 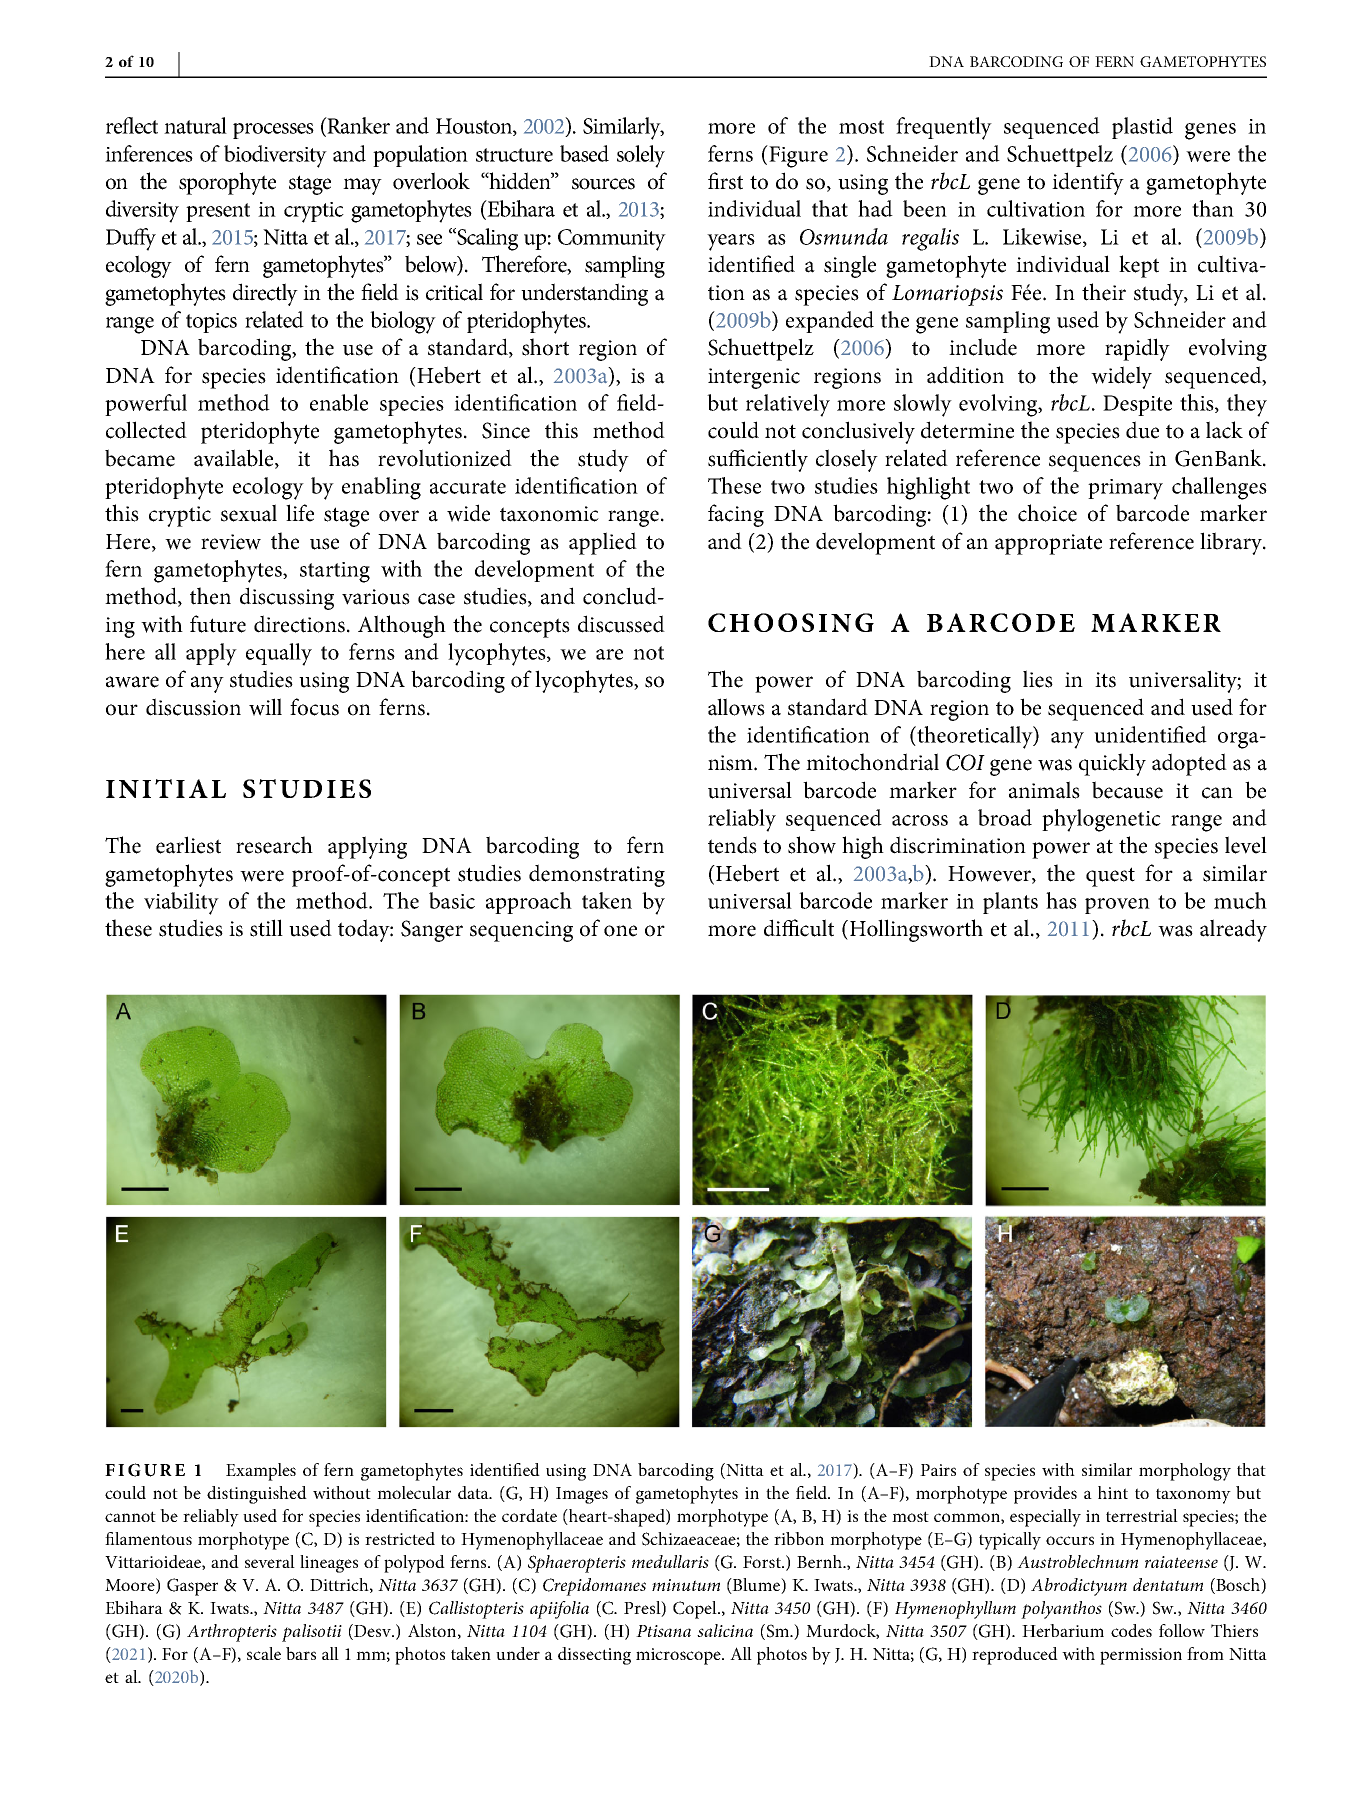 What do you see at coordinates (227, 183) in the screenshot?
I see `sporophyte` at bounding box center [227, 183].
